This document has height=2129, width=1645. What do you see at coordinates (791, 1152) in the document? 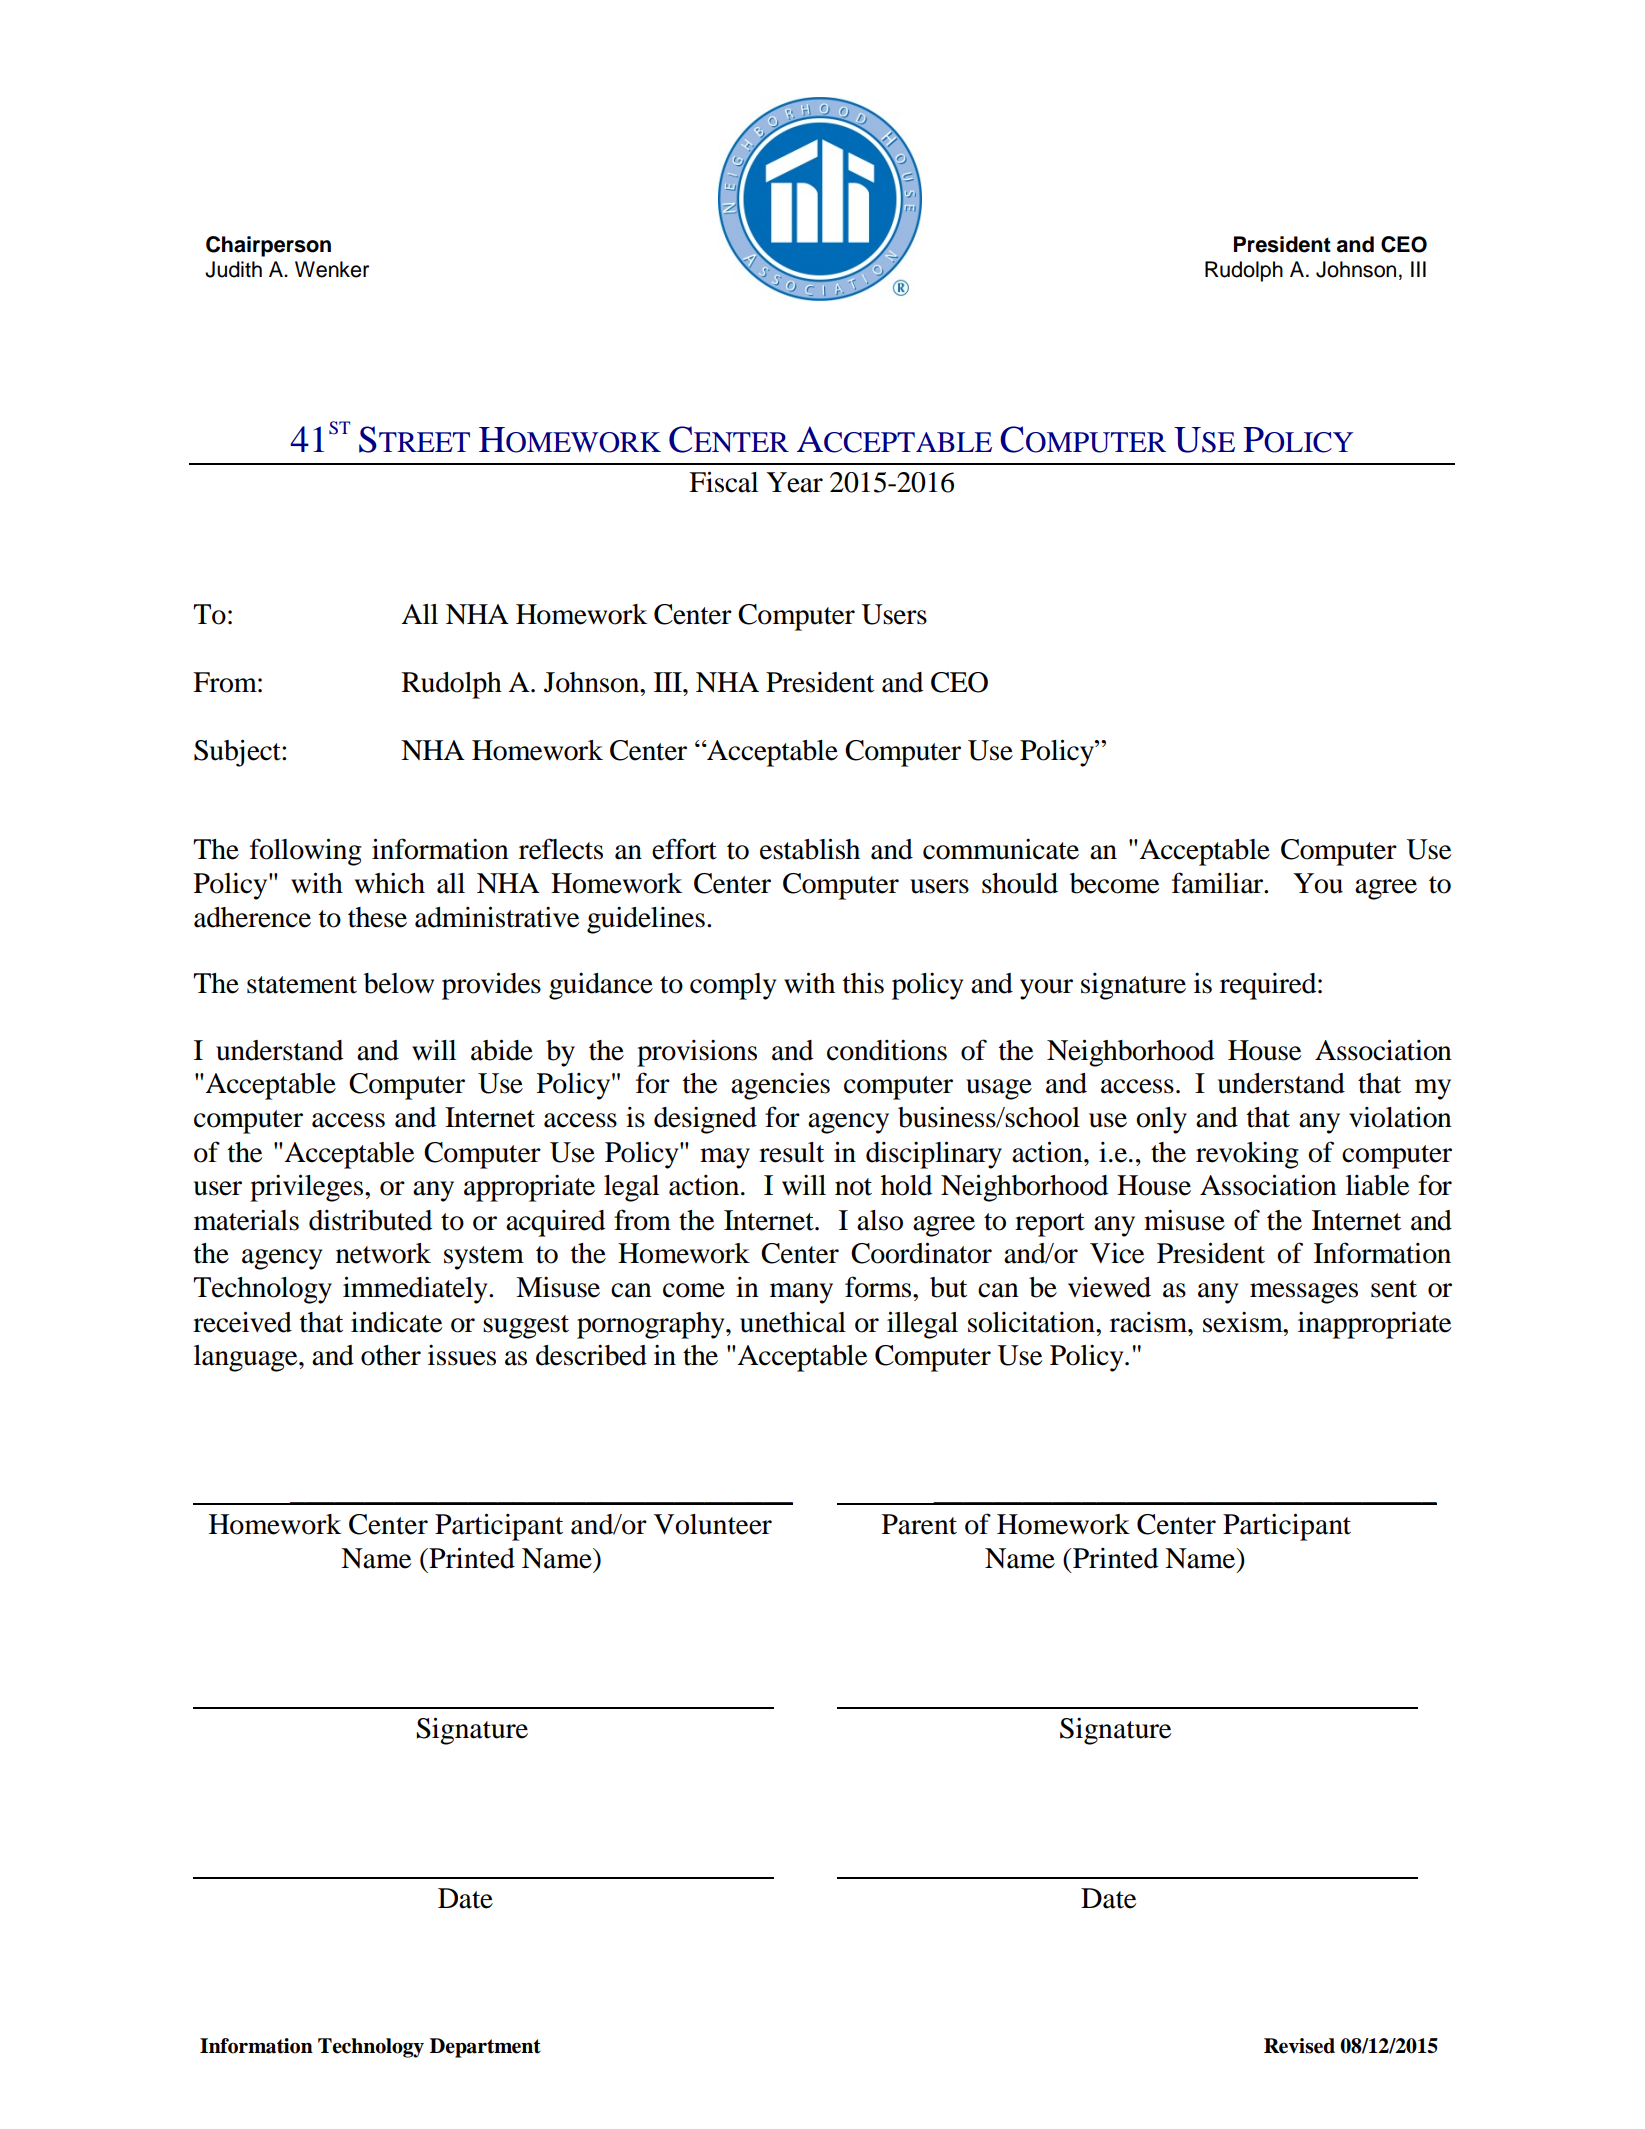
I see `result` at bounding box center [791, 1152].
